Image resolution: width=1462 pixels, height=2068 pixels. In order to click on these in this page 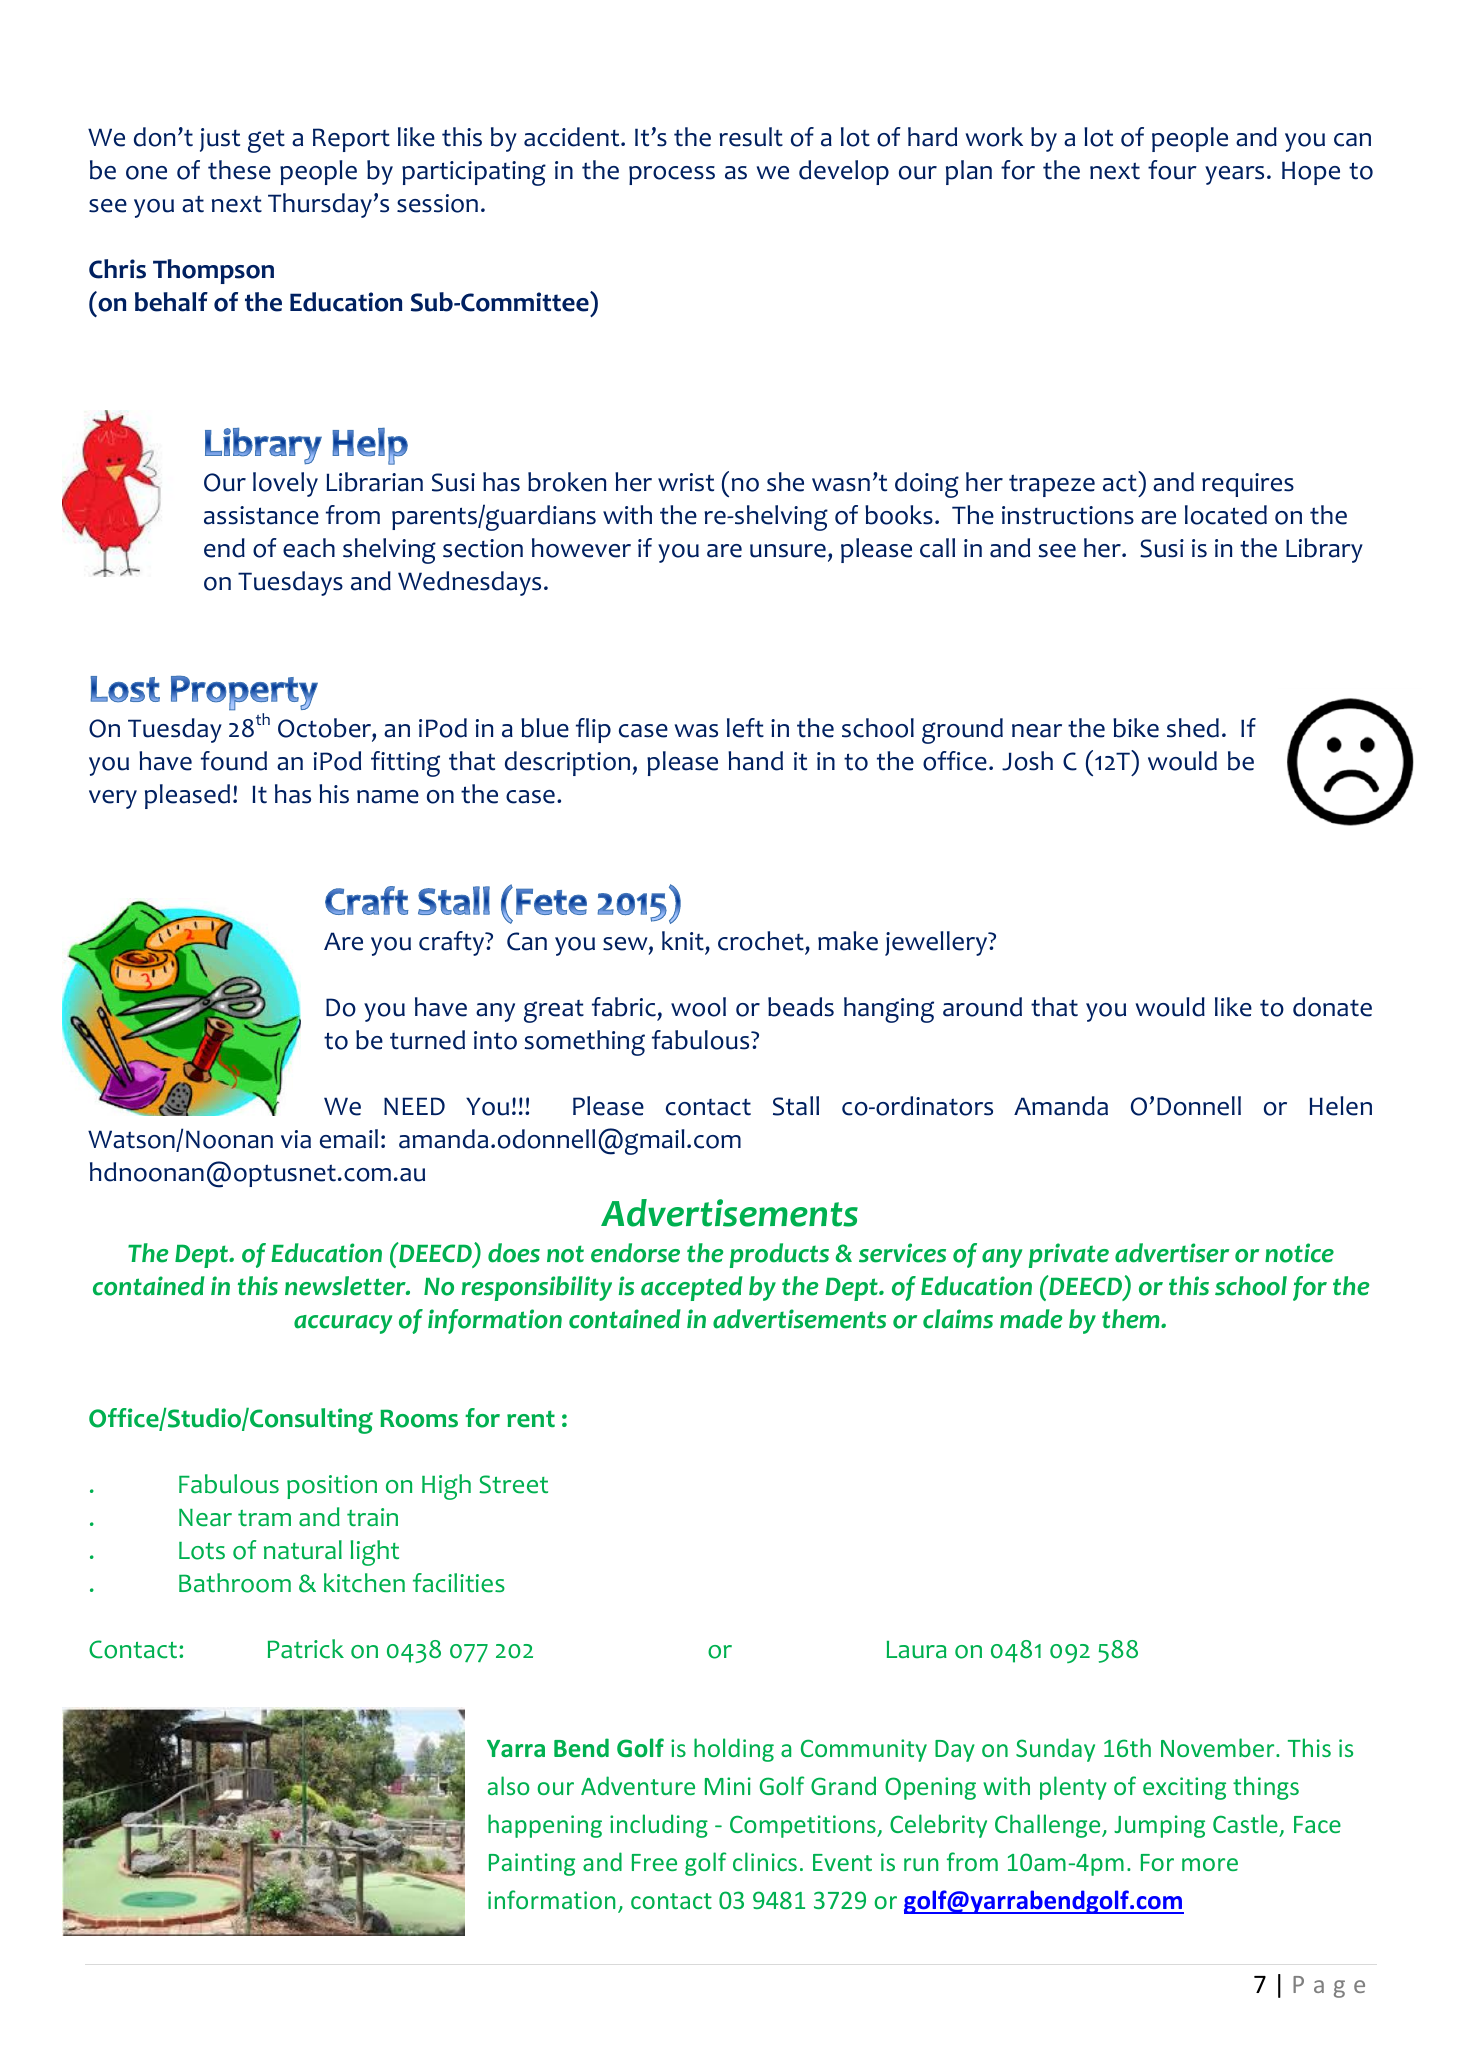, I will do `click(239, 170)`.
